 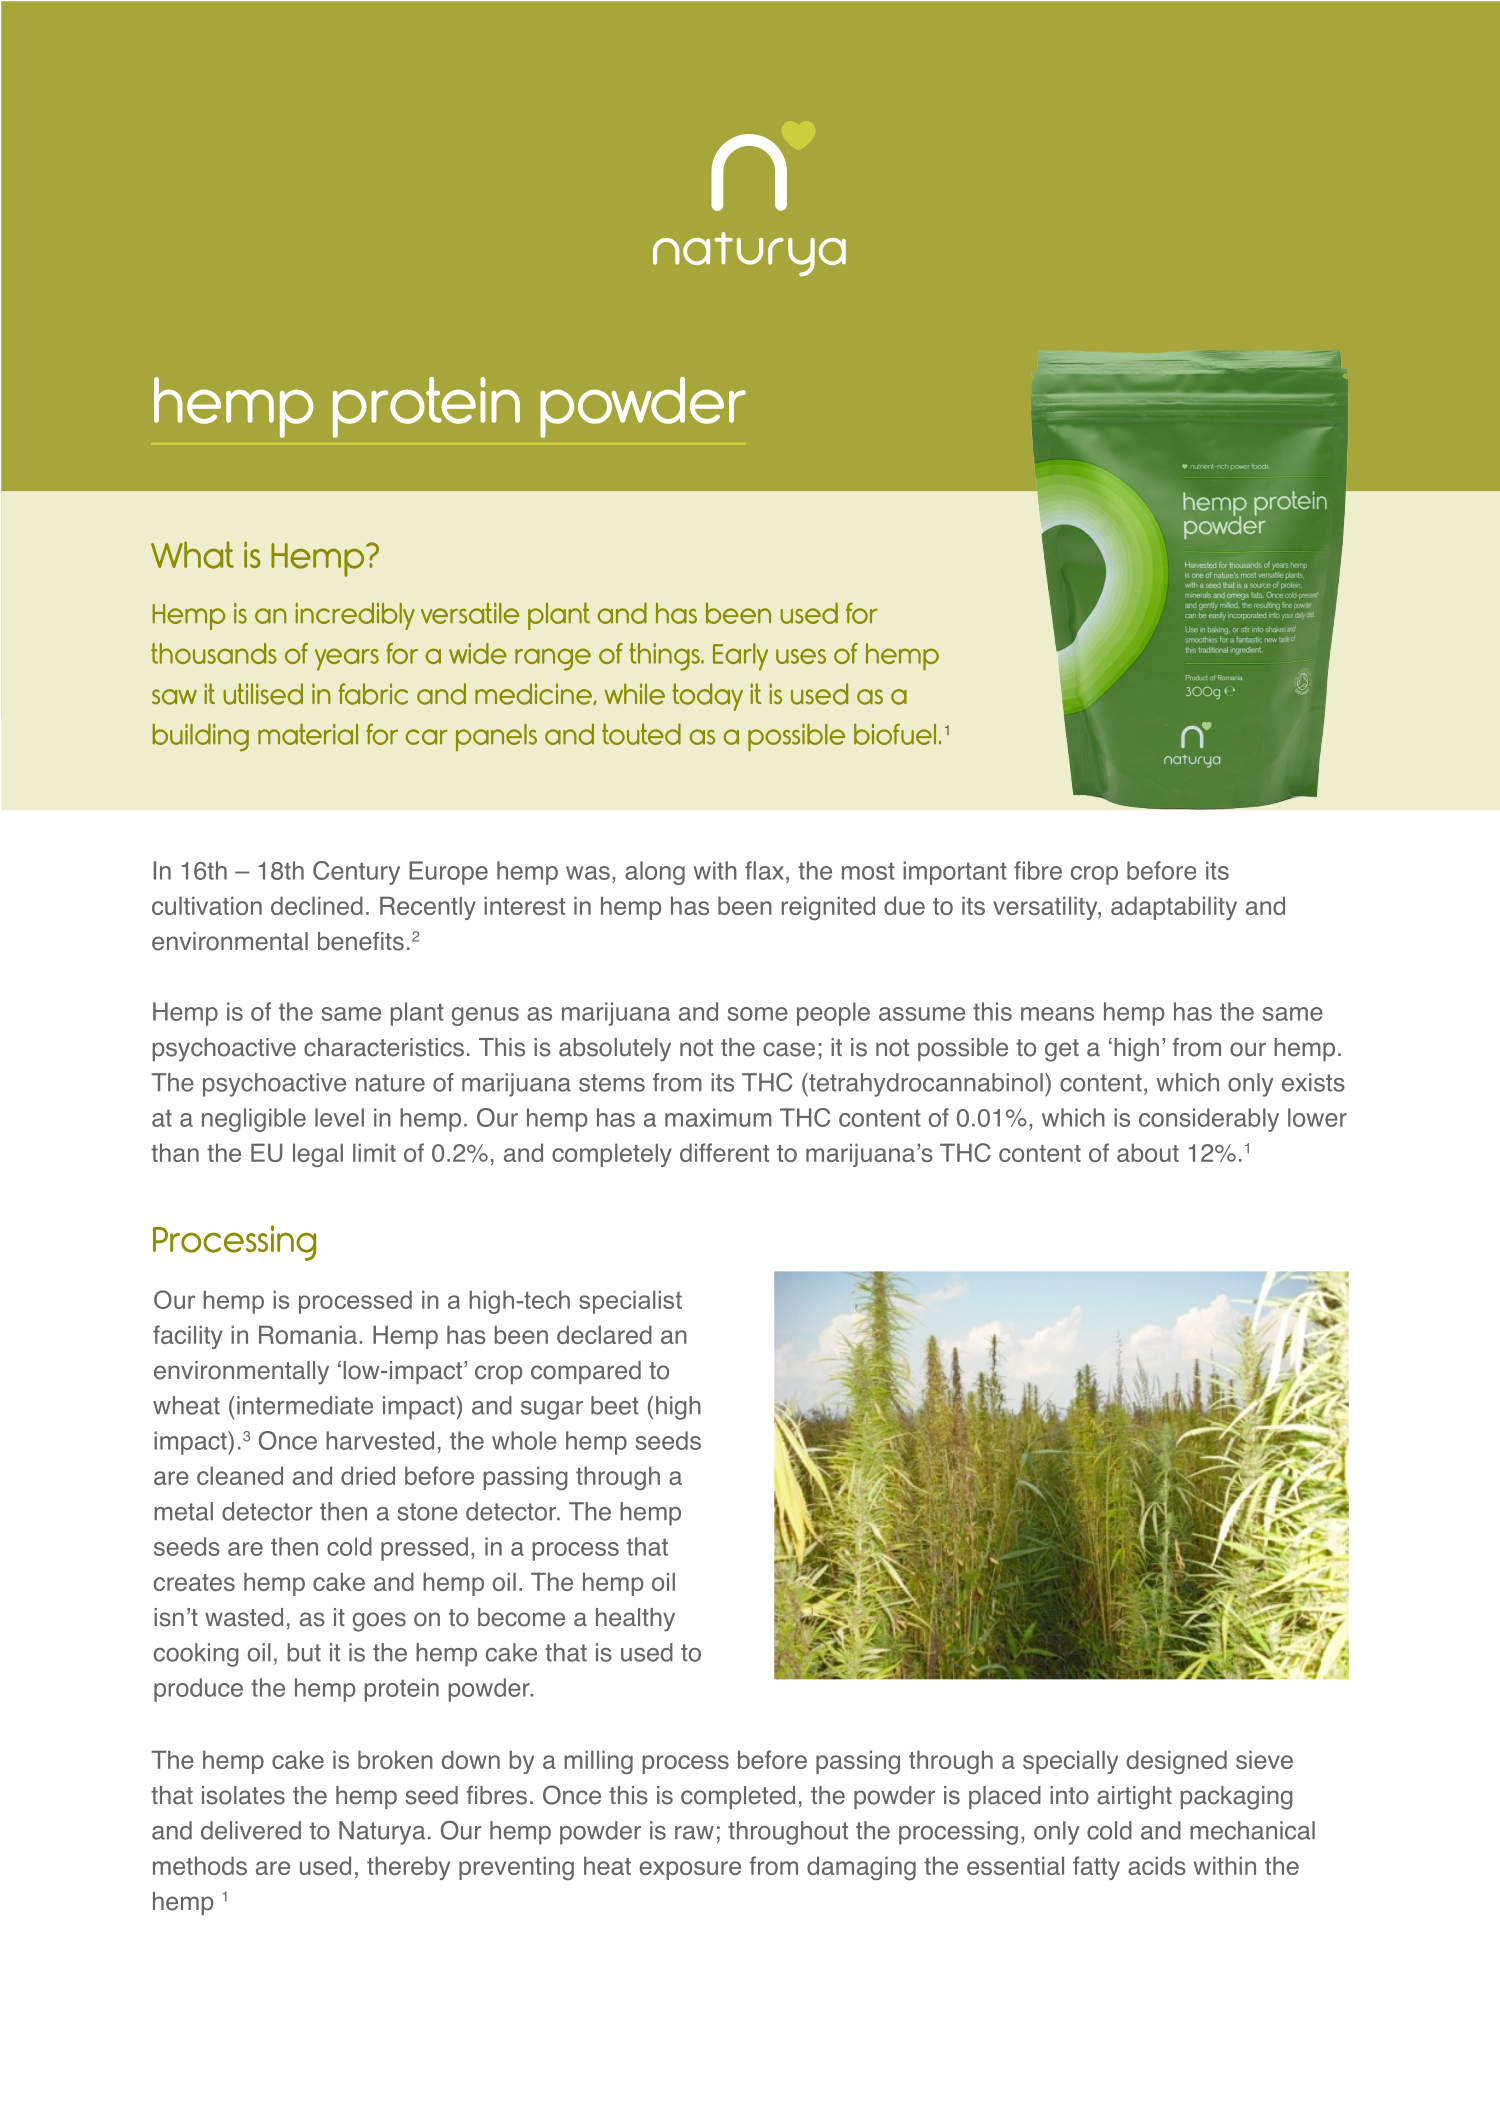 I want to click on intermediate, so click(x=305, y=1405).
